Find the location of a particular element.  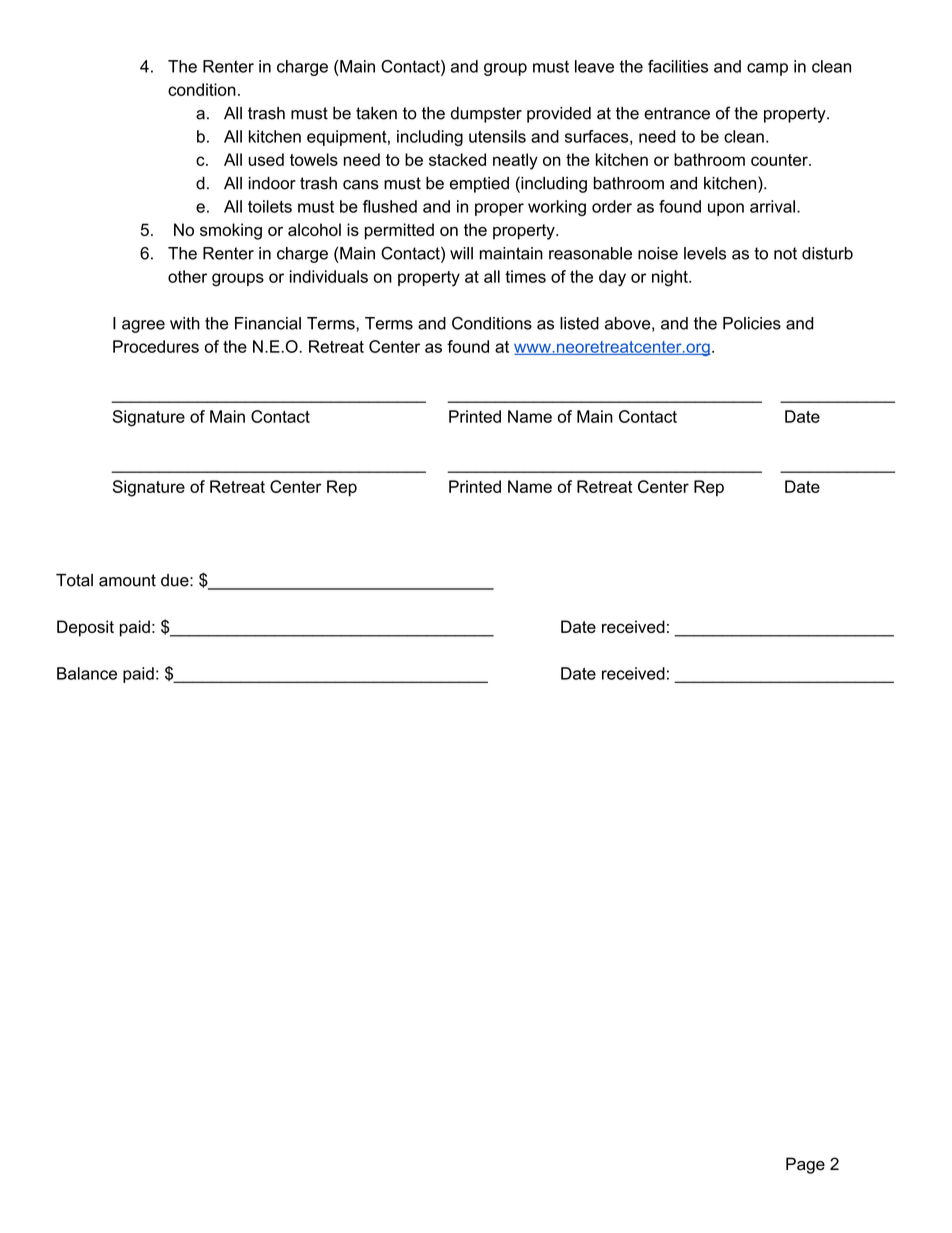

Deposit is located at coordinates (85, 628).
